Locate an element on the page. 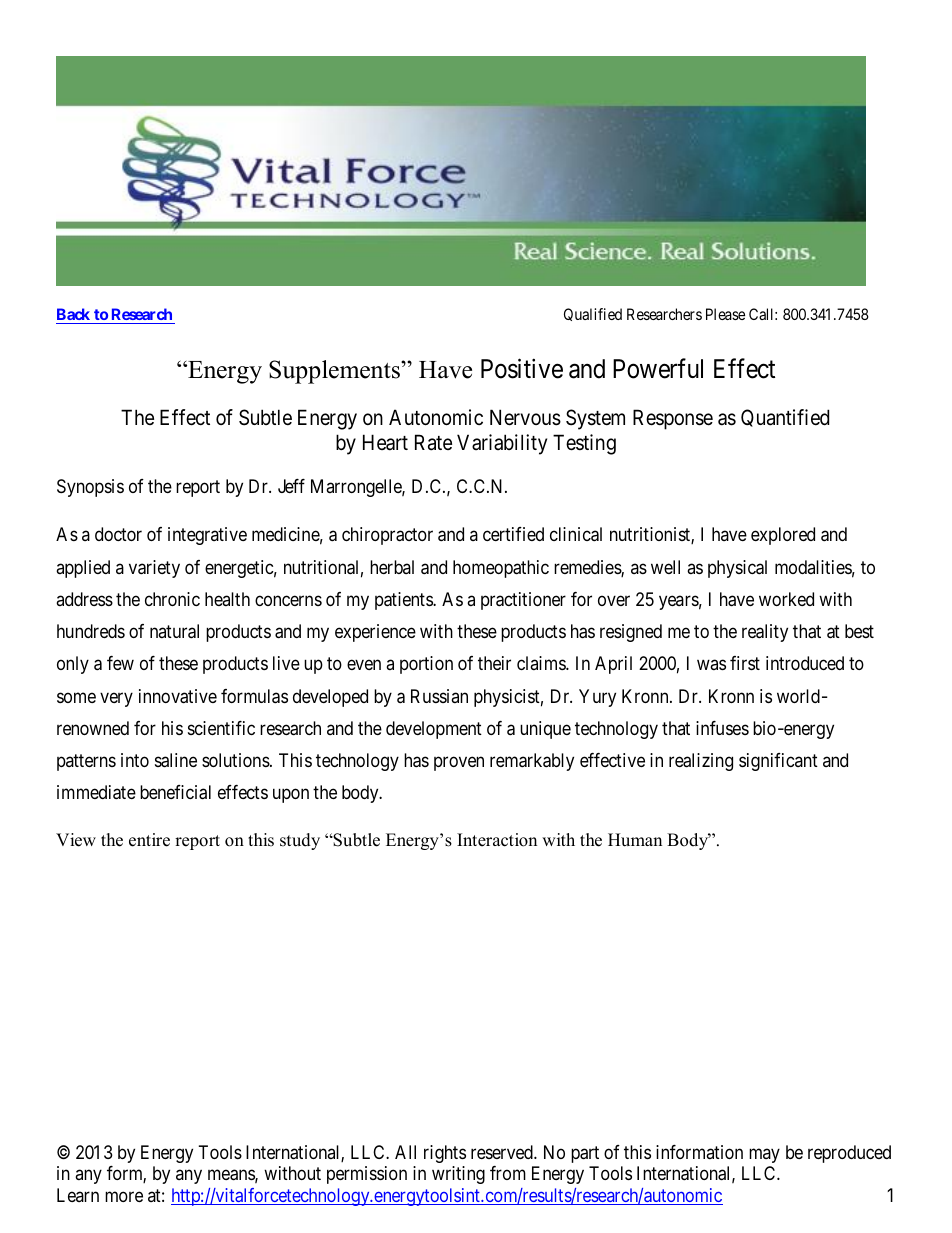 This image has width=952, height=1233. more is located at coordinates (124, 1196).
